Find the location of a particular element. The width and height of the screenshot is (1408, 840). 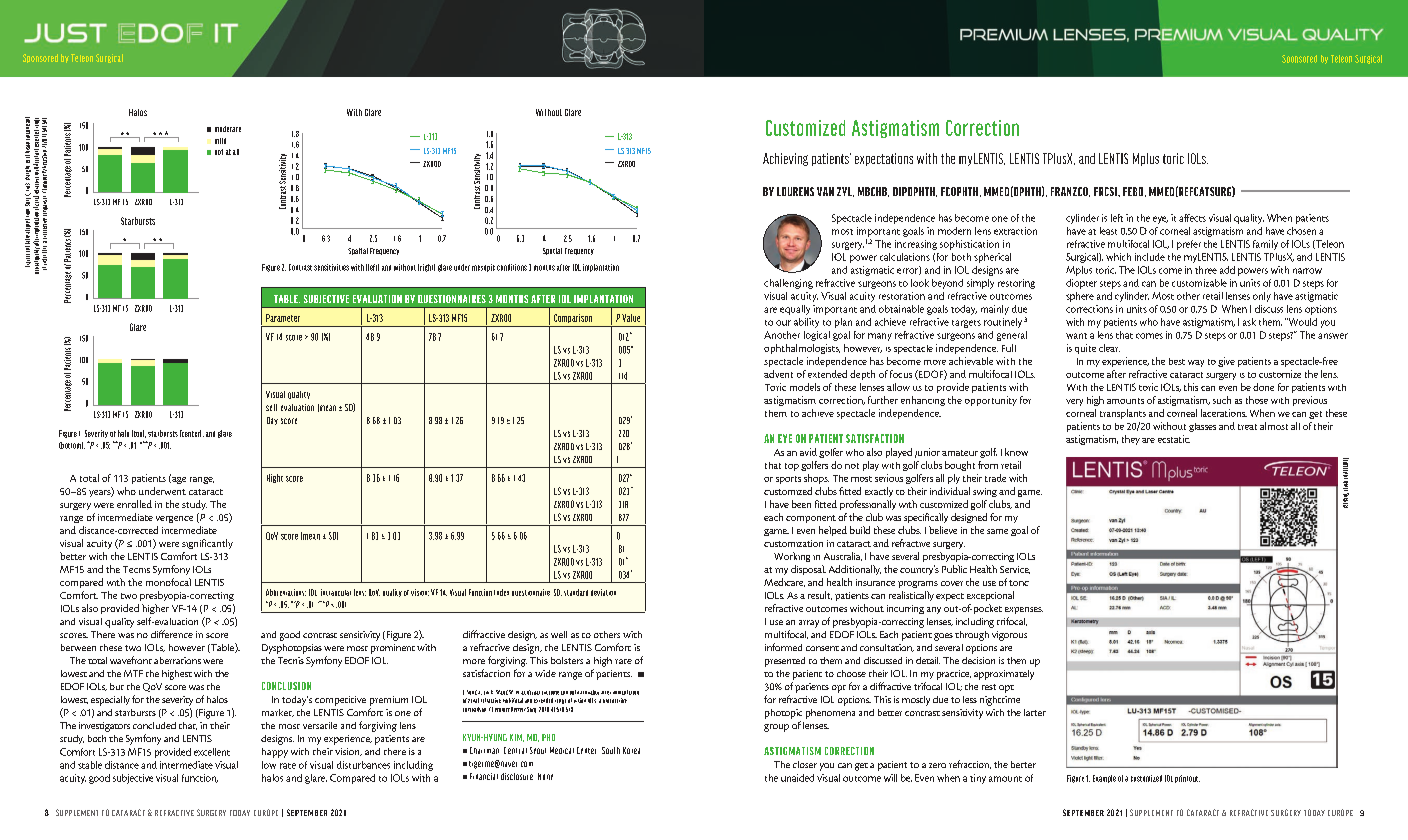

mild is located at coordinates (220, 141).
